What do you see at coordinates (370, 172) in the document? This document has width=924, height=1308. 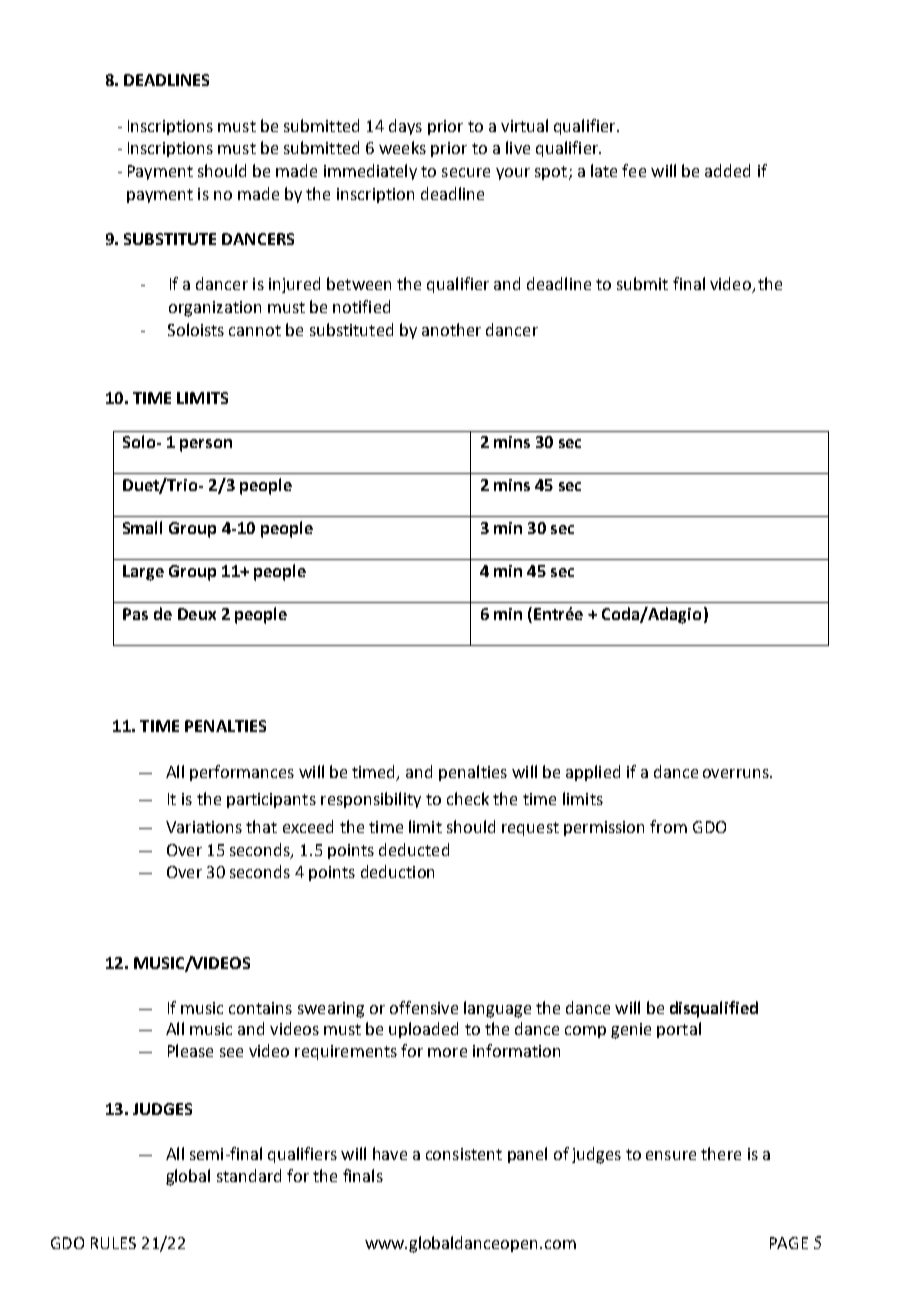 I see `immediately` at bounding box center [370, 172].
